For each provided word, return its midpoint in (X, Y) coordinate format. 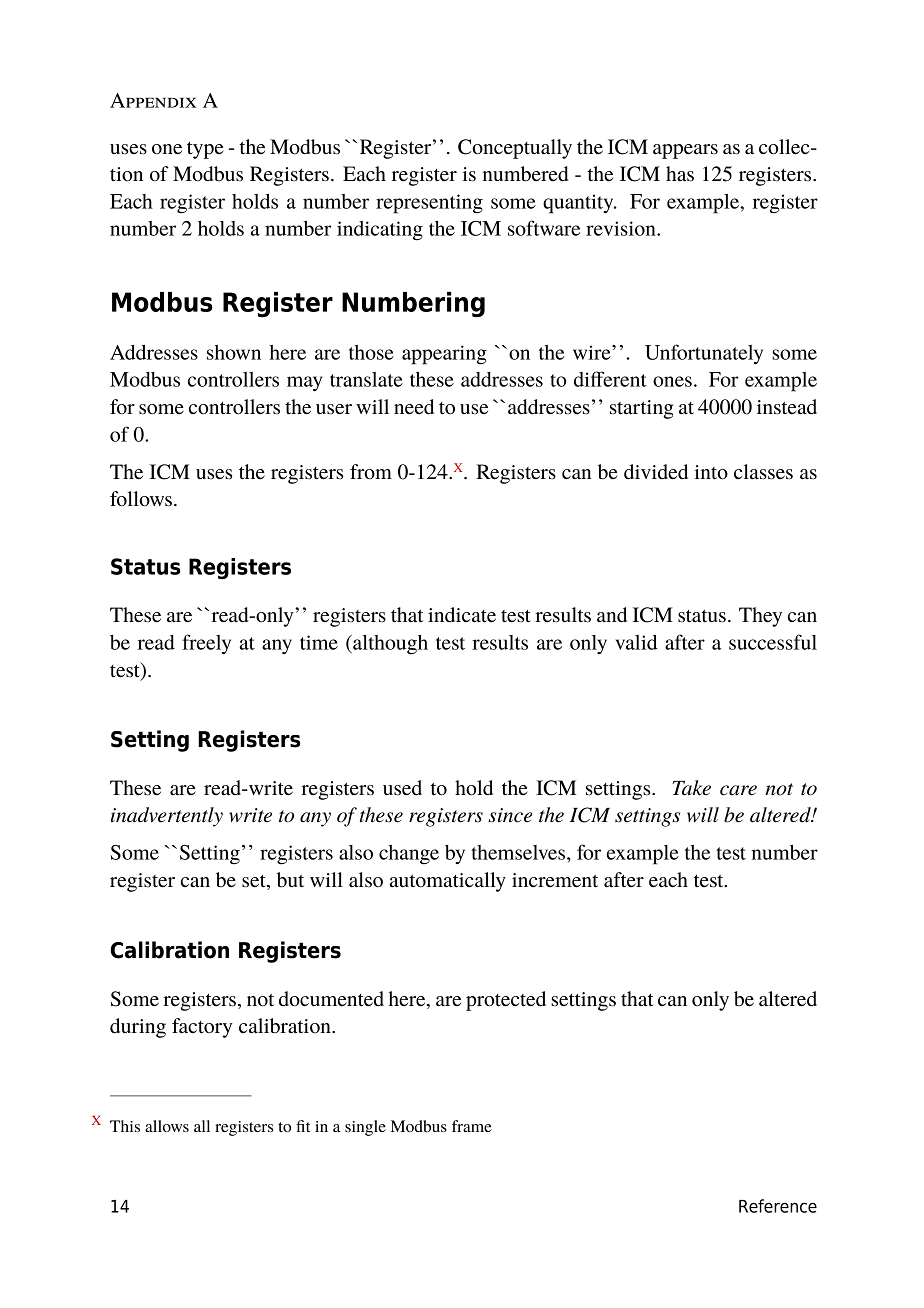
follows (141, 499)
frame (472, 1126)
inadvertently (167, 817)
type (205, 150)
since (510, 815)
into (711, 472)
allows (167, 1126)
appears (685, 151)
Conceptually (515, 149)
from (371, 472)
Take (691, 788)
